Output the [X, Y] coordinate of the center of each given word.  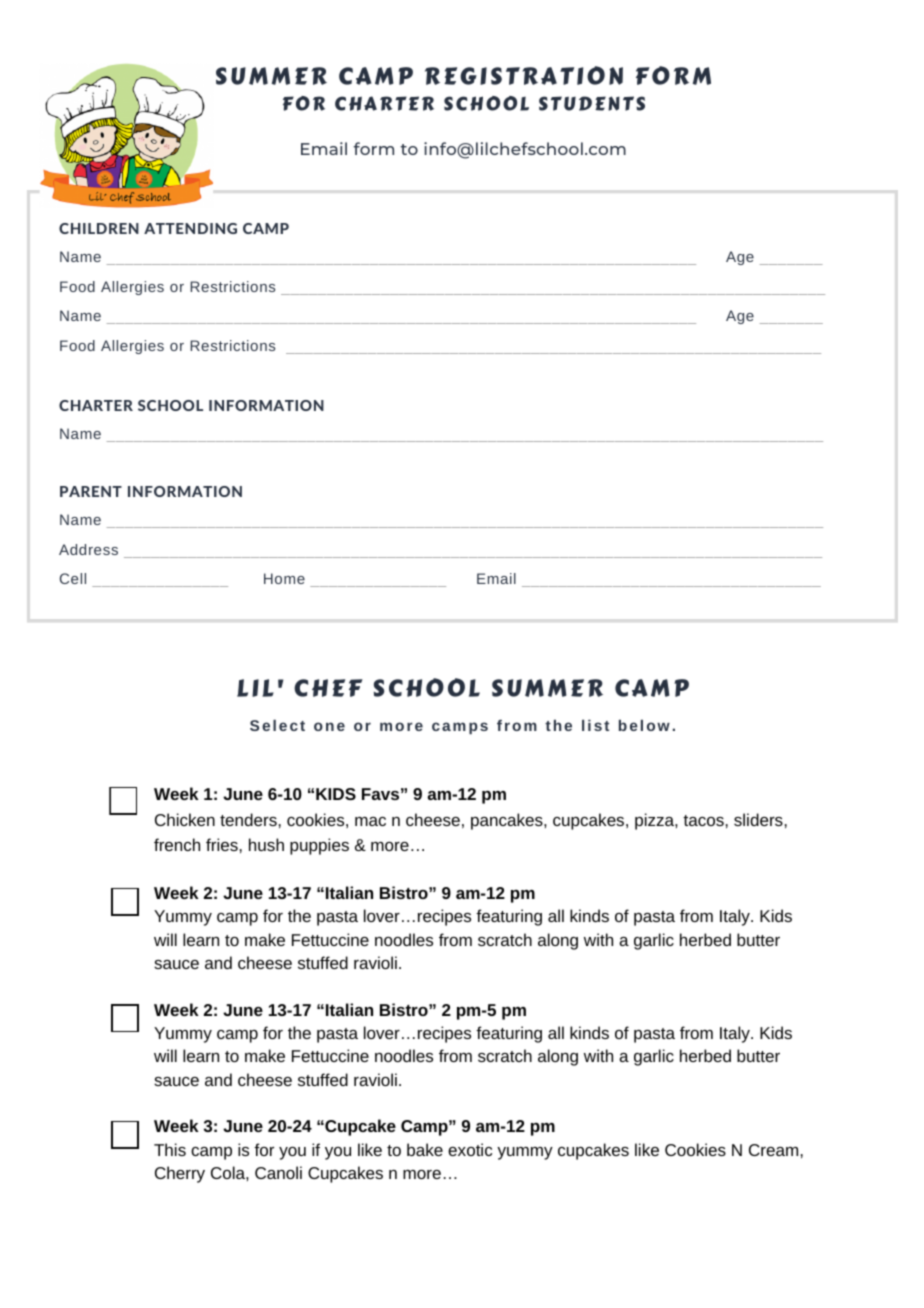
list [595, 725]
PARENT [91, 491]
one [329, 726]
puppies [319, 846]
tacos [703, 820]
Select [277, 725]
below [644, 725]
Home [284, 578]
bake [425, 1149]
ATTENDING [190, 228]
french [177, 844]
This [170, 1149]
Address [88, 549]
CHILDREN [99, 228]
